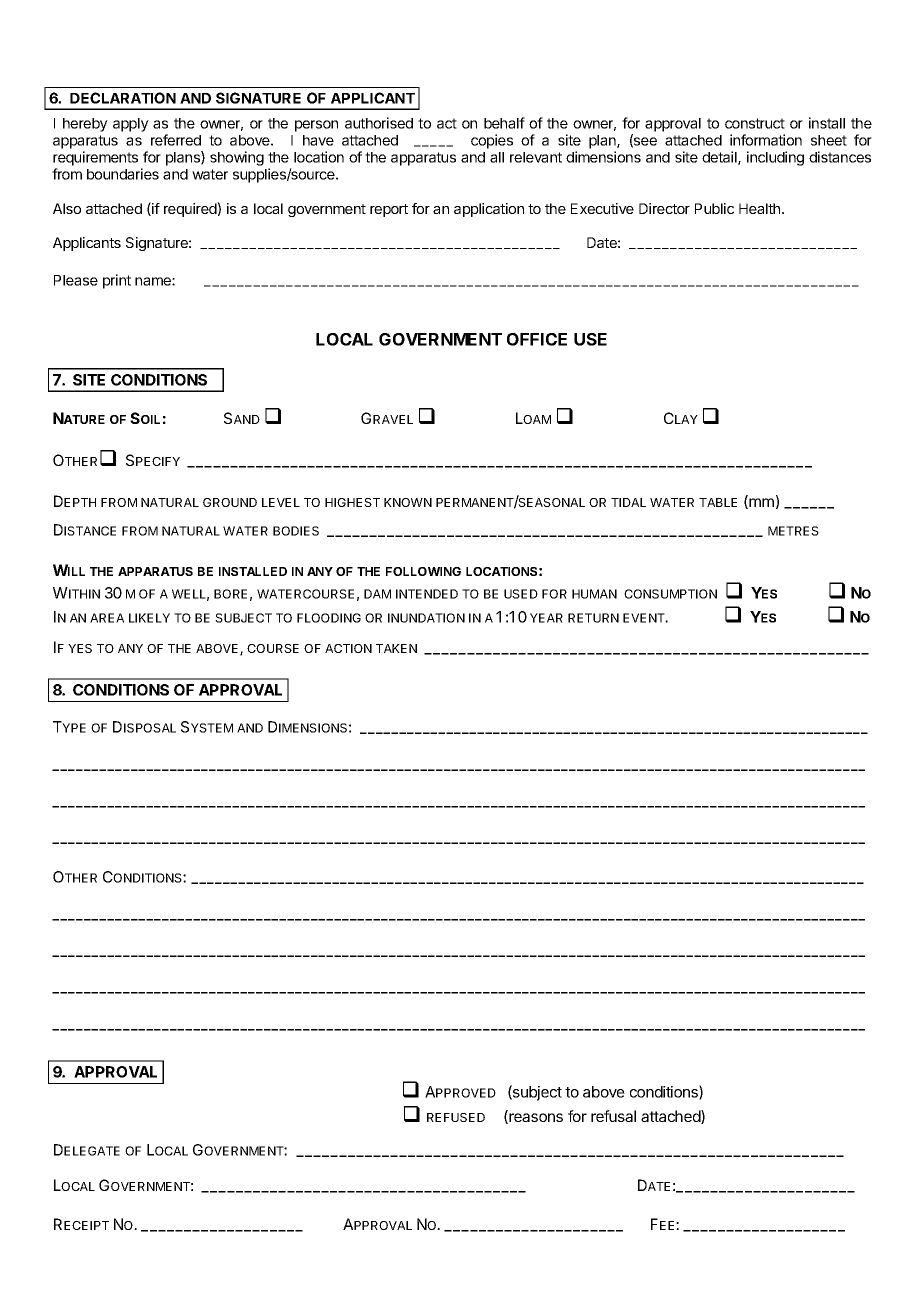 Image resolution: width=924 pixels, height=1308 pixels. What do you see at coordinates (426, 618) in the screenshot?
I see `INUNDATION` at bounding box center [426, 618].
